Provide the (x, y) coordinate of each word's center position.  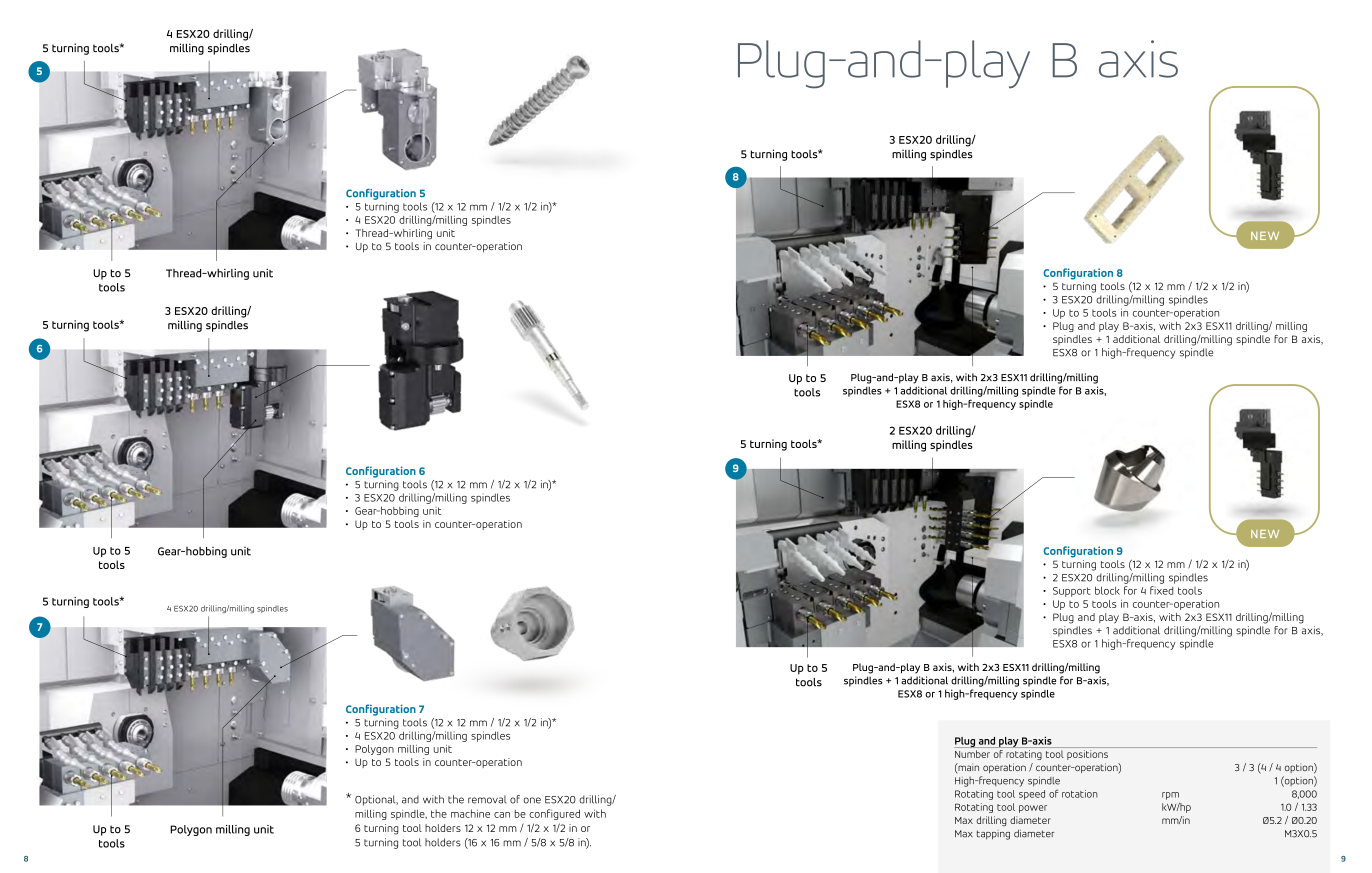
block (1107, 590)
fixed (1161, 590)
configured (554, 814)
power (1033, 809)
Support (1072, 592)
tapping (993, 835)
